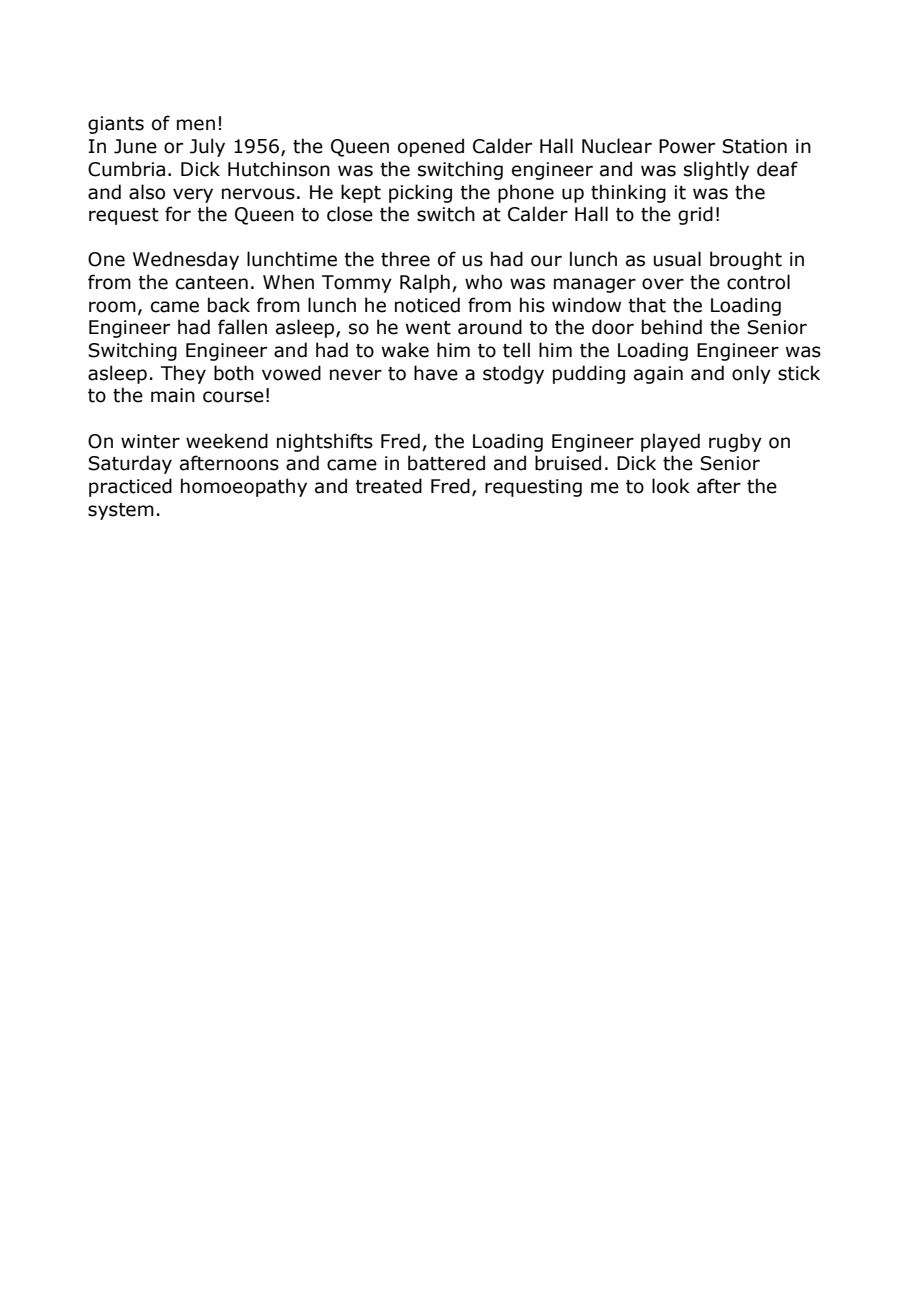 The height and width of the screenshot is (1308, 924). I want to click on wake, so click(405, 350).
